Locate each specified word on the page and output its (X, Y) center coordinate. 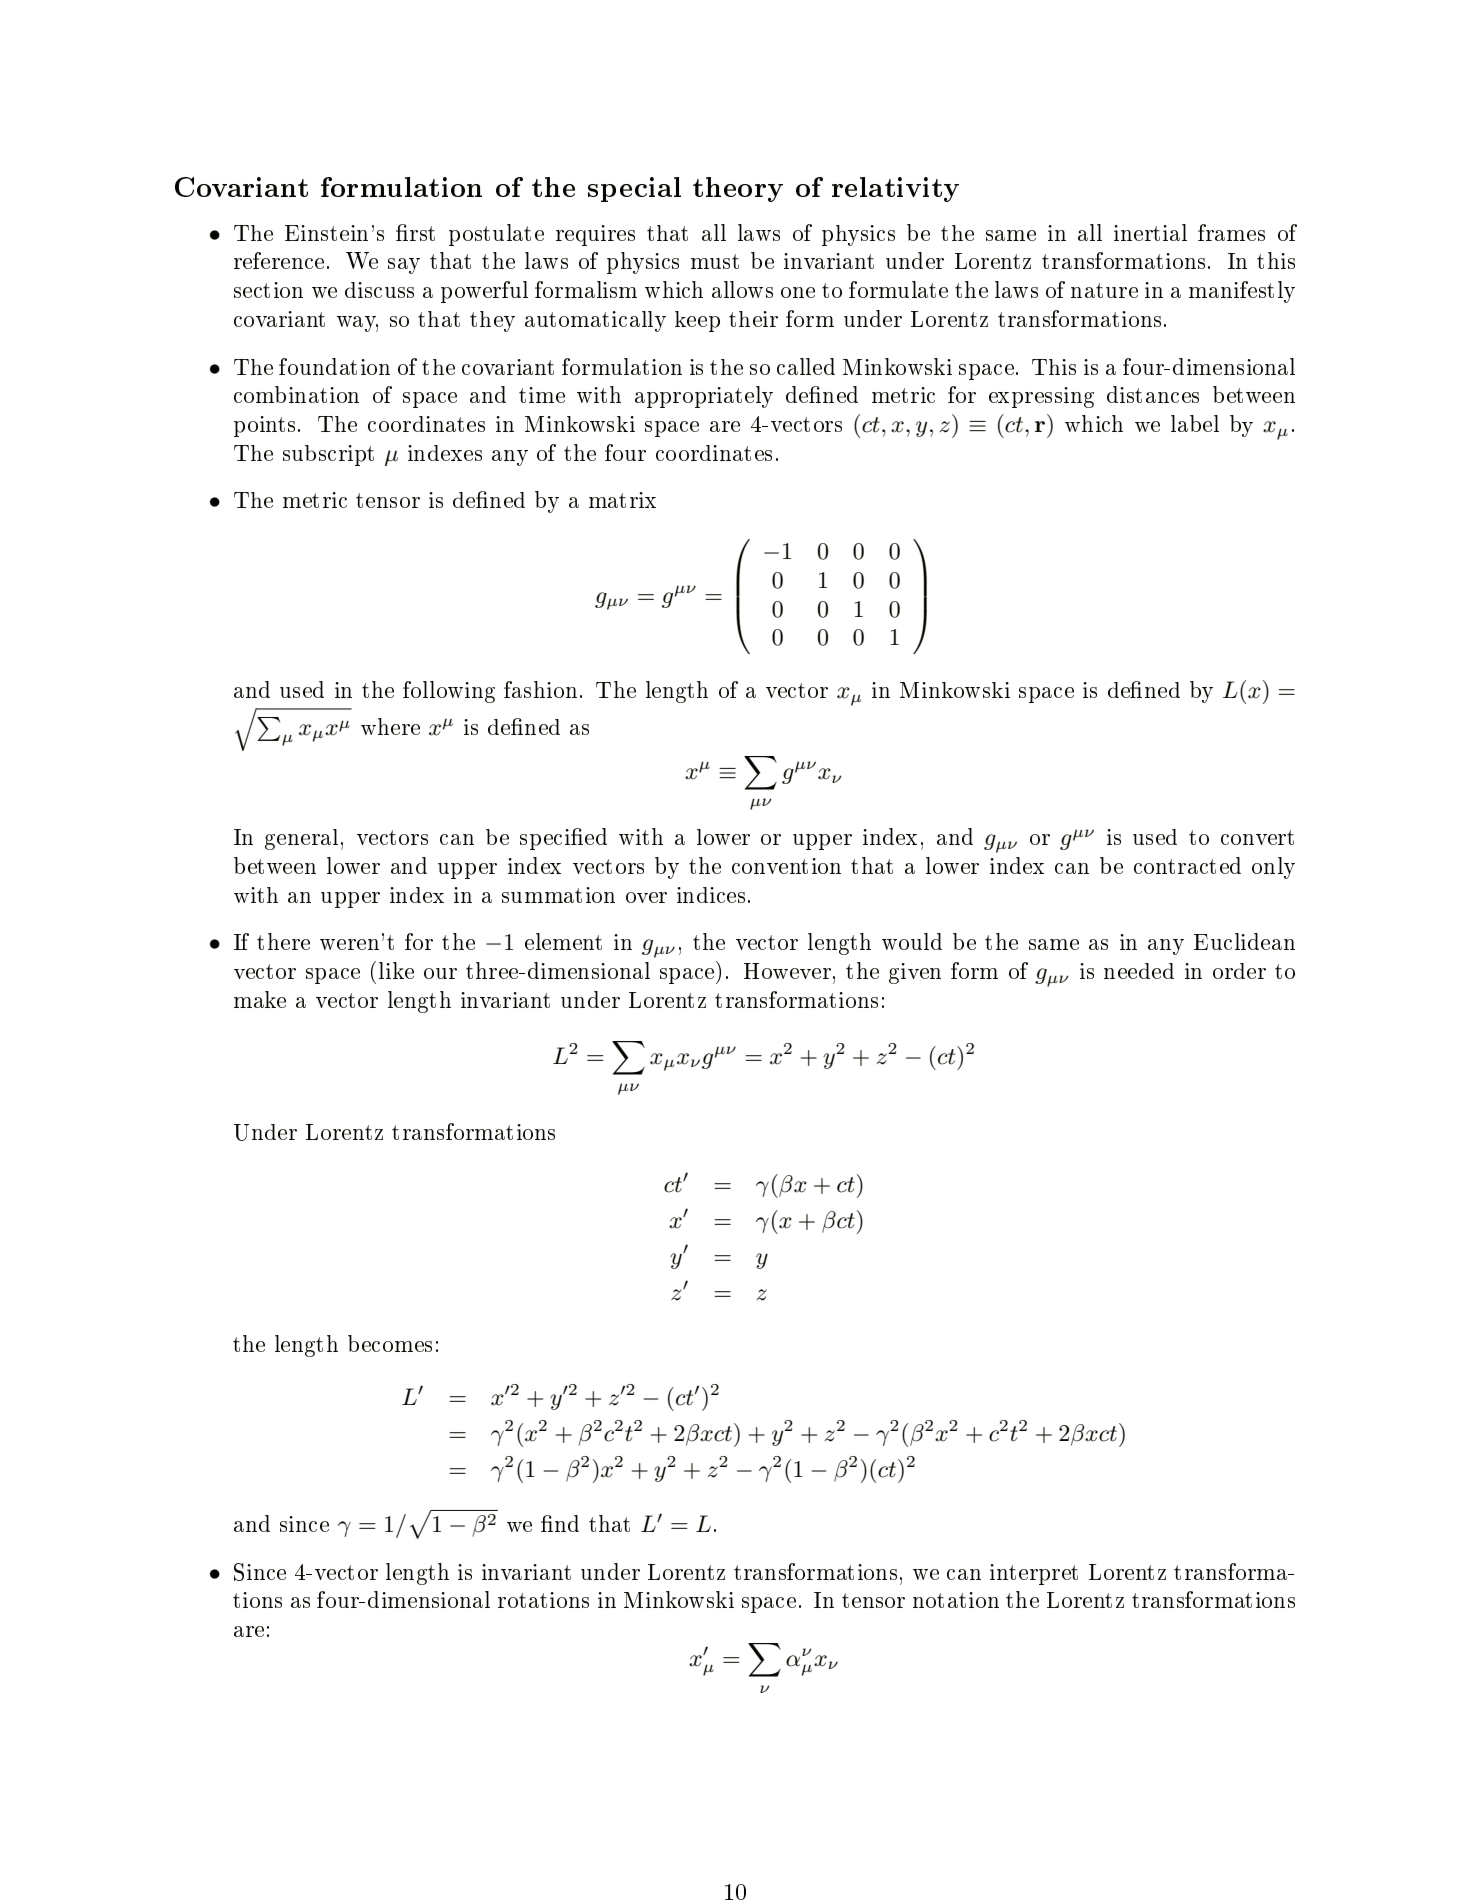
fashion (540, 689)
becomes (390, 1343)
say (404, 266)
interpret (1034, 1574)
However (787, 971)
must (715, 261)
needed (1139, 971)
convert (1257, 837)
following (449, 692)
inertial (1150, 232)
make (260, 999)
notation (956, 1600)
